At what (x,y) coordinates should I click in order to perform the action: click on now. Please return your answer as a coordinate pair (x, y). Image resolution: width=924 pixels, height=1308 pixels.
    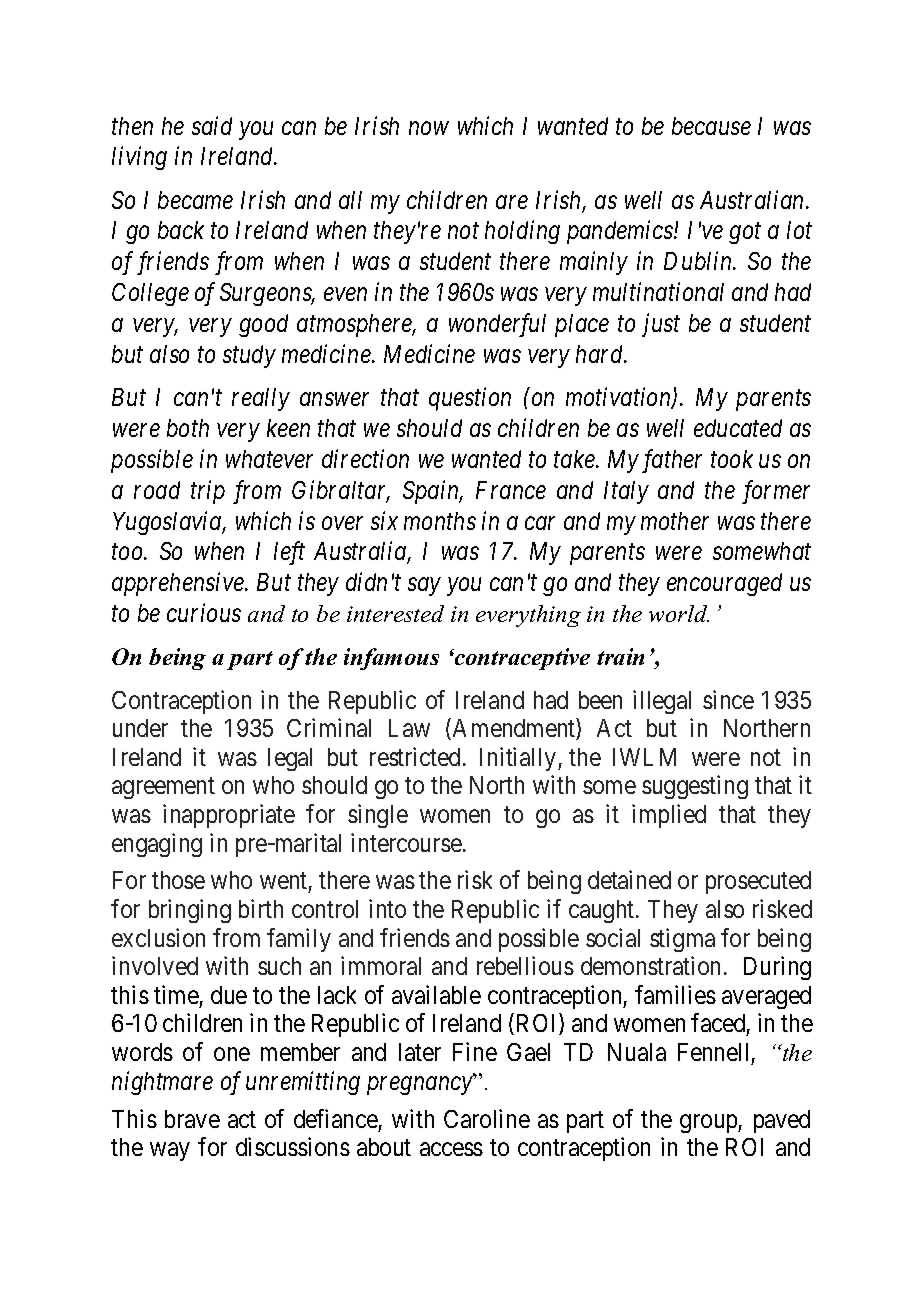
    Looking at the image, I should click on (429, 128).
